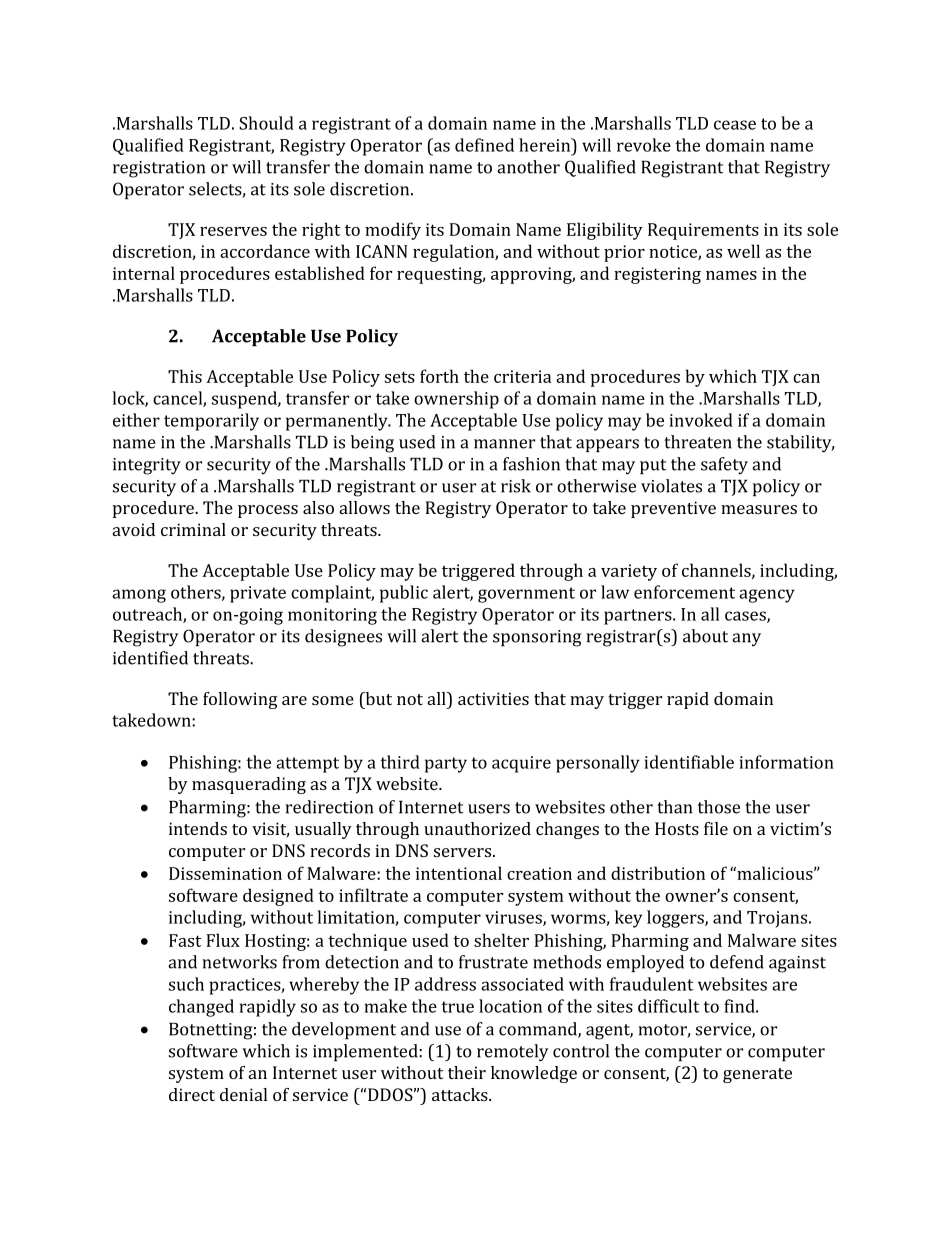 This screenshot has width=952, height=1233. What do you see at coordinates (243, 1094) in the screenshot?
I see `denial` at bounding box center [243, 1094].
